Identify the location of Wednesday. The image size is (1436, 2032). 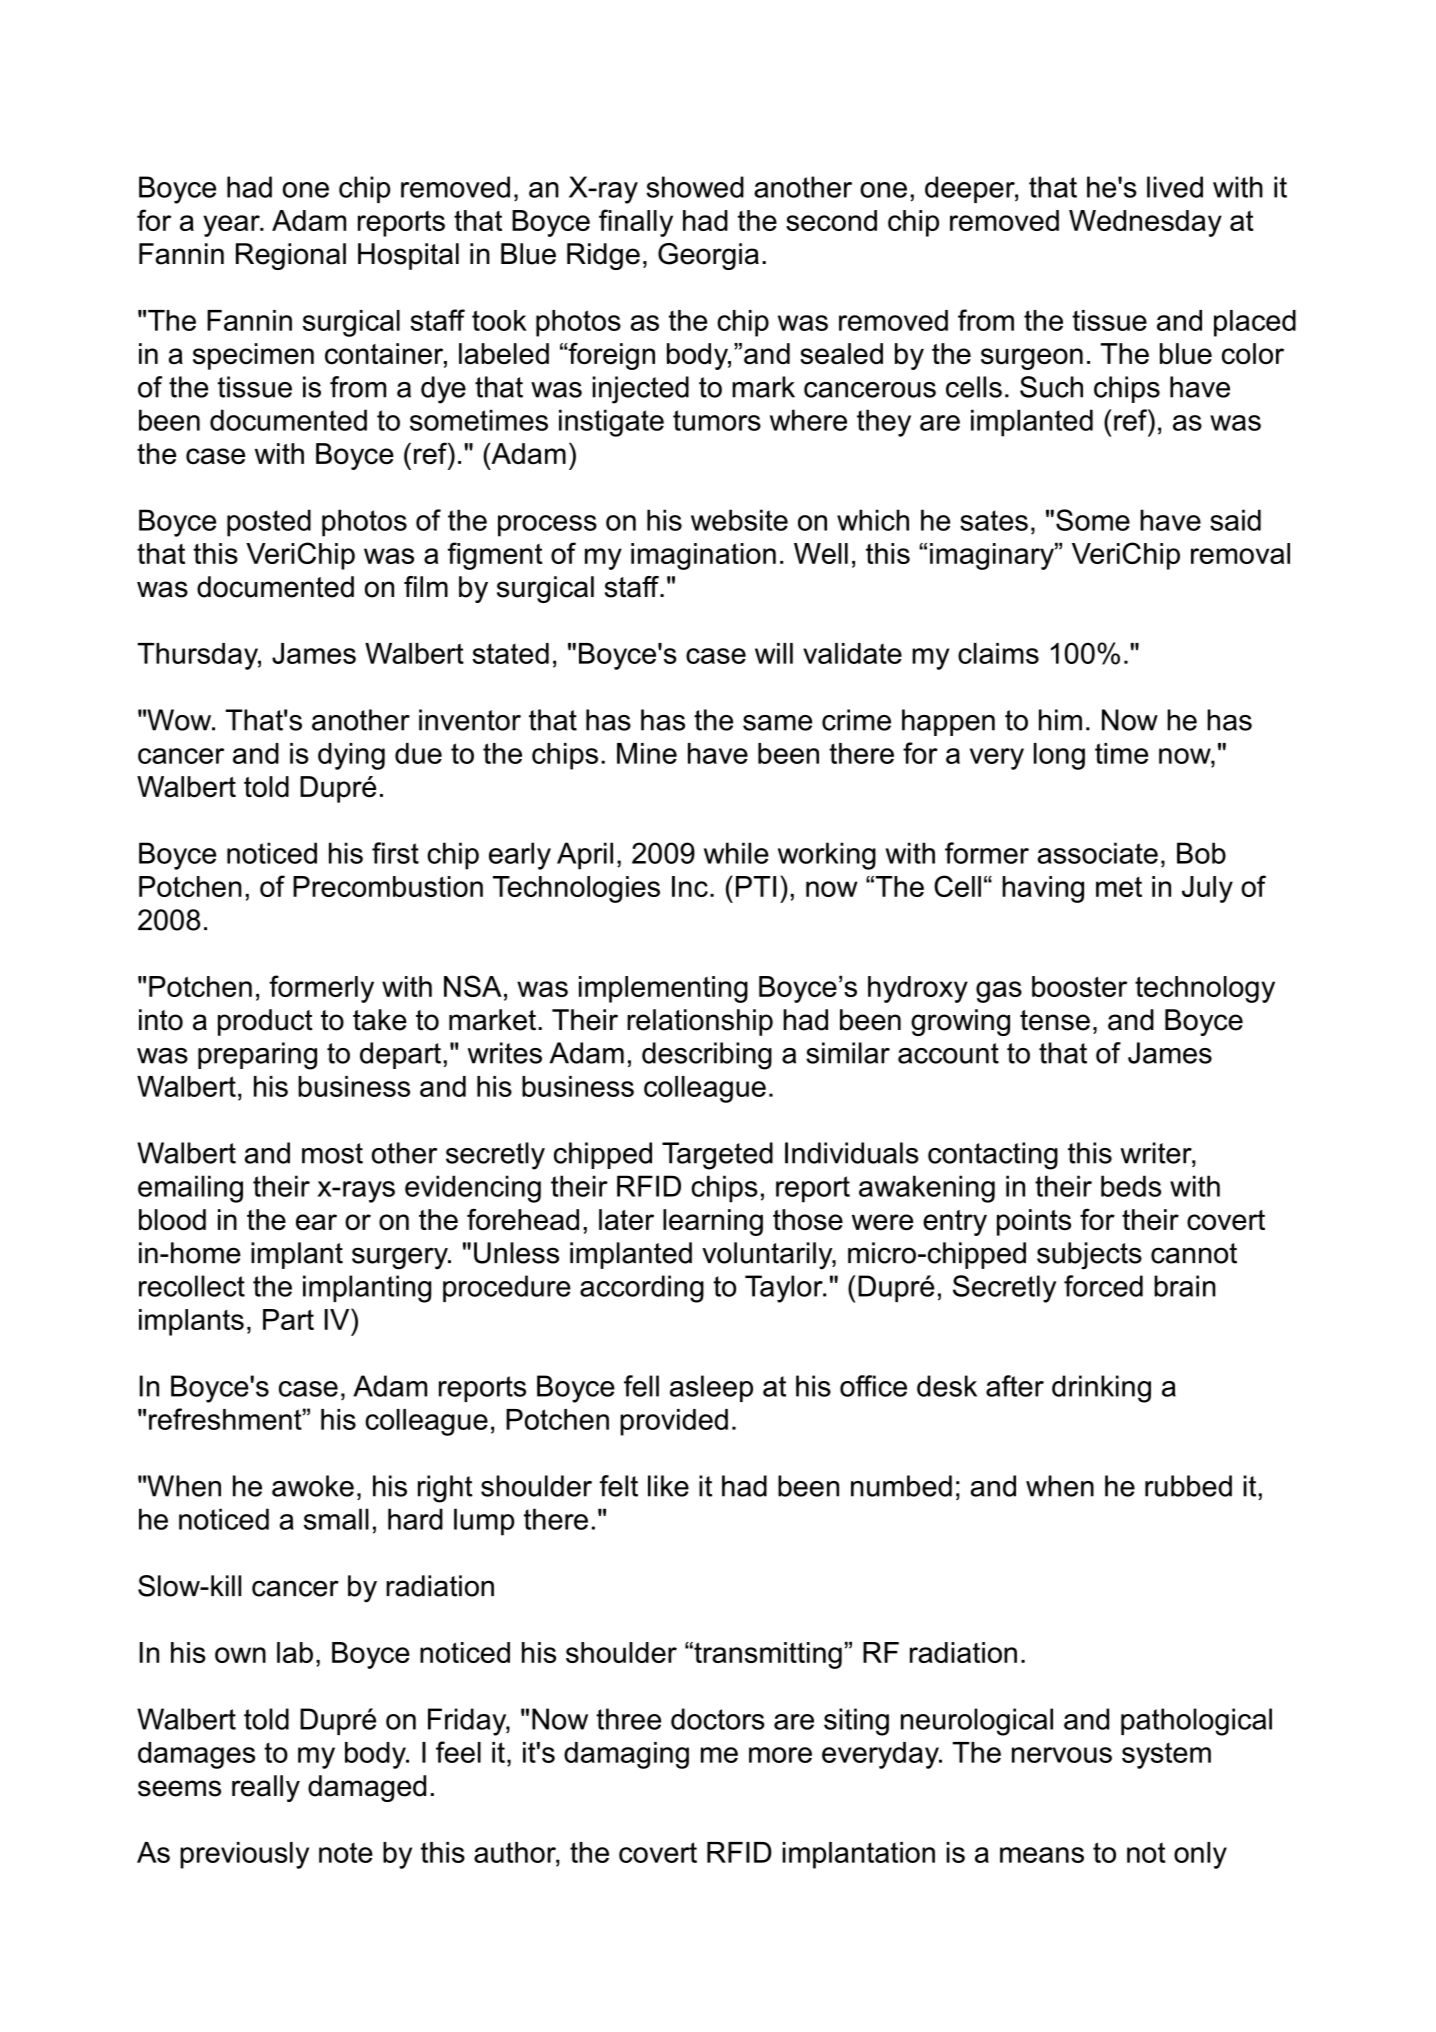
(1145, 223).
